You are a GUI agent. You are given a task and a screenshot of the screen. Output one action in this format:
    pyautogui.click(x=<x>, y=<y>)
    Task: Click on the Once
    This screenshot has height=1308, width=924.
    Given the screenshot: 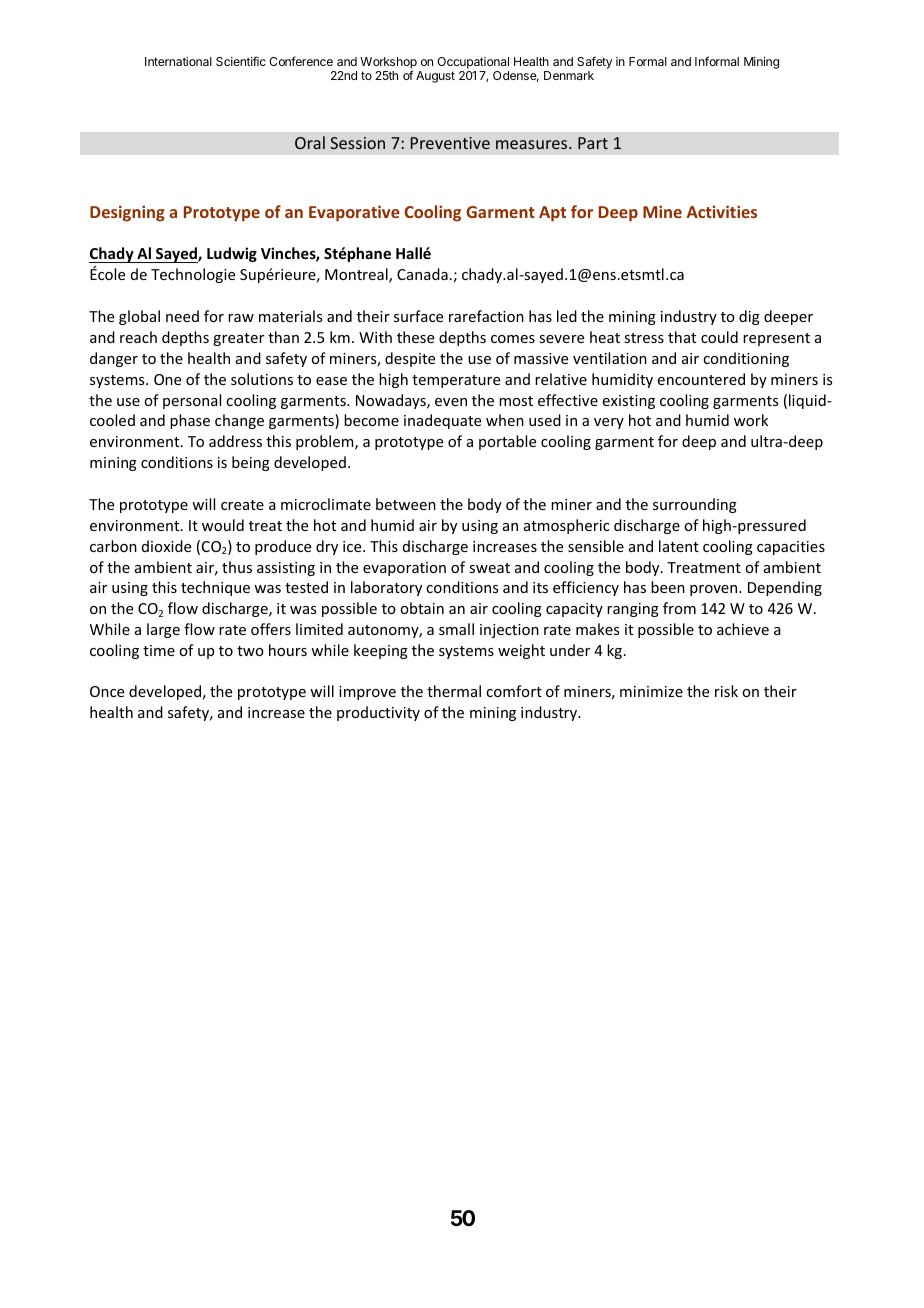 What is the action you would take?
    pyautogui.click(x=107, y=691)
